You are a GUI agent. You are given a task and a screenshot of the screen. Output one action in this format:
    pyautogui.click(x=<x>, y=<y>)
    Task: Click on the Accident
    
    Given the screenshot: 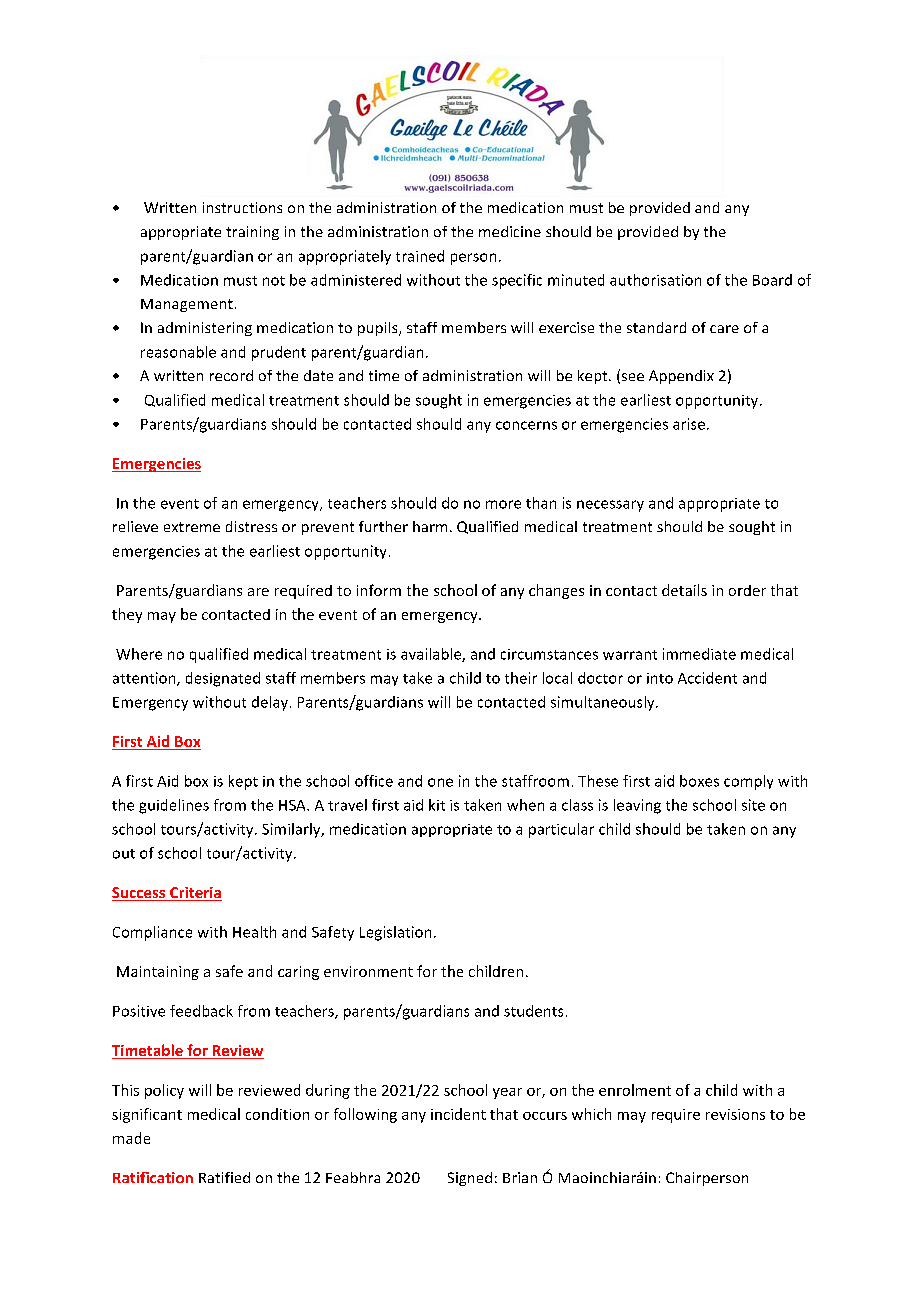 What is the action you would take?
    pyautogui.click(x=707, y=678)
